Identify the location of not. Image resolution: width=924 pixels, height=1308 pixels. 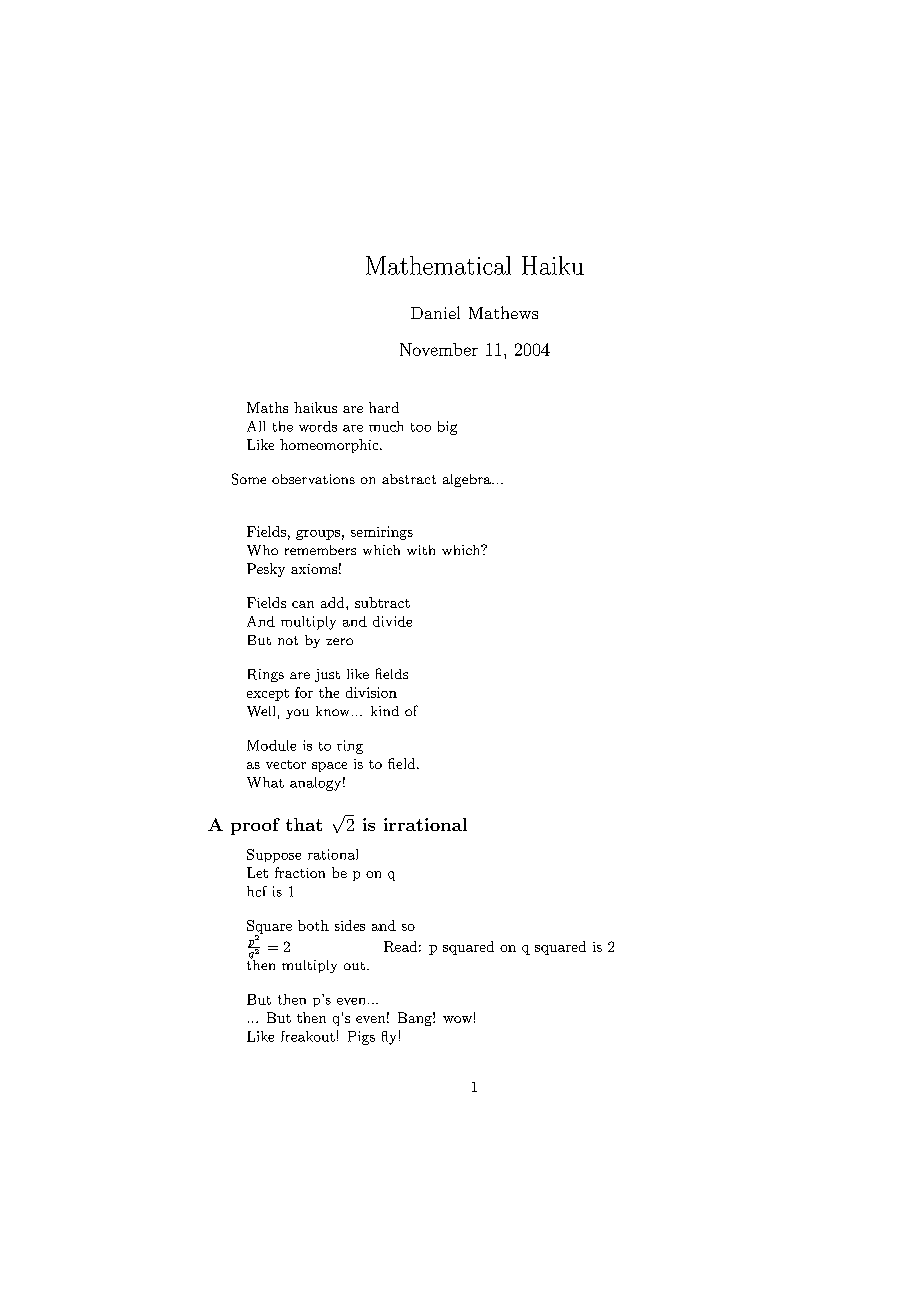
(288, 640).
